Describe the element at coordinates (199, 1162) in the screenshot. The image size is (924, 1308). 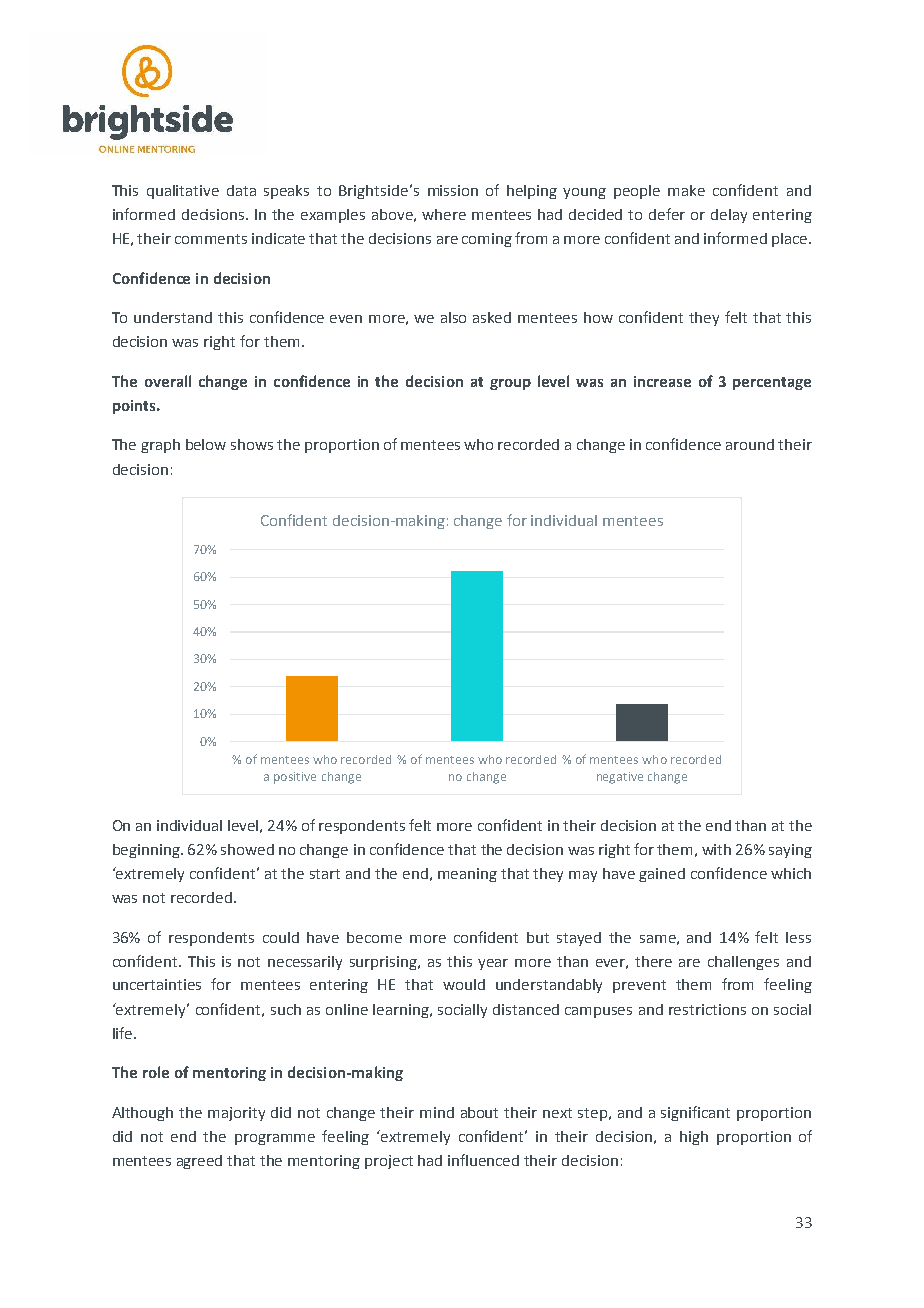
I see `agreed` at that location.
